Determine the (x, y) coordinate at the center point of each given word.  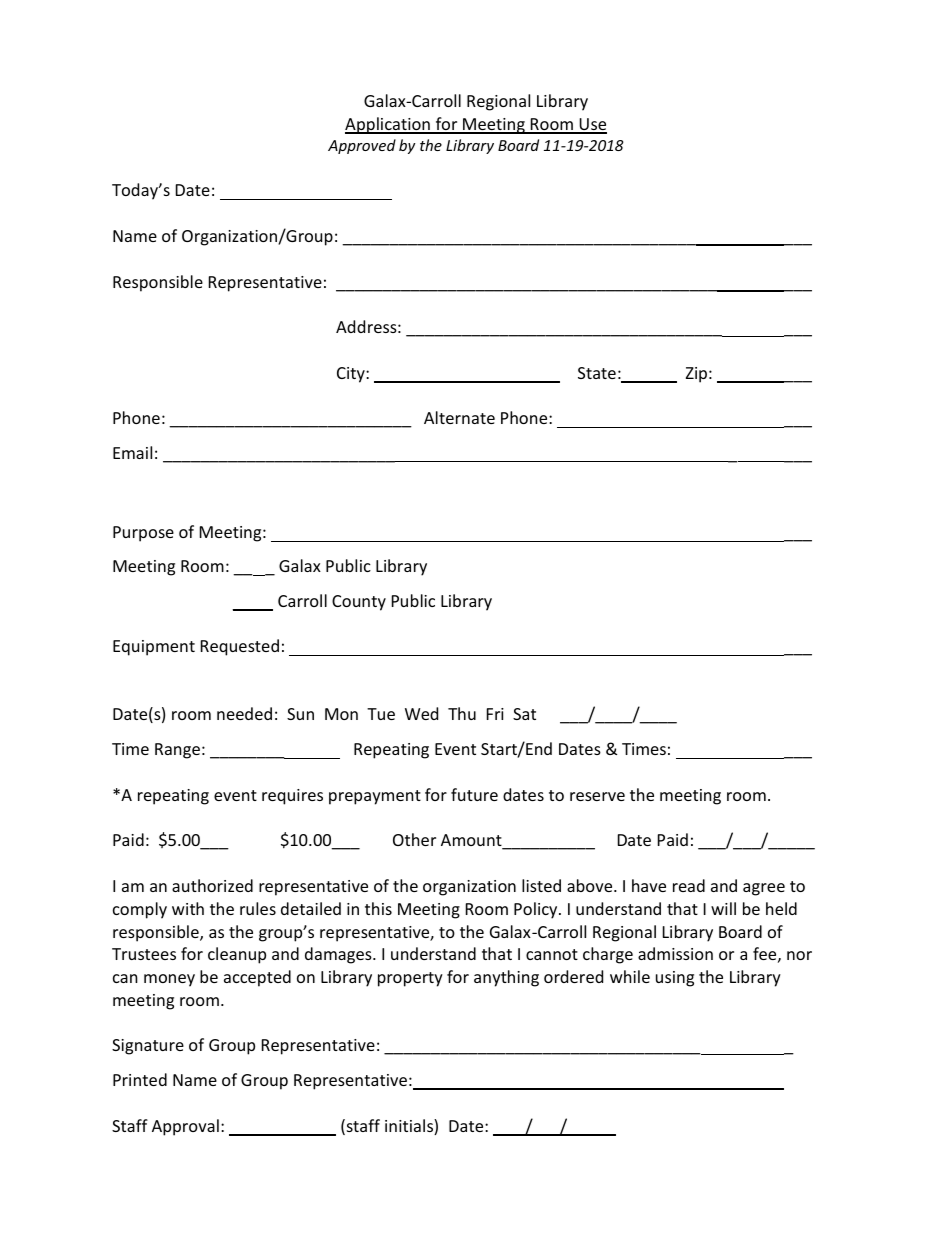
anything (506, 978)
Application (388, 125)
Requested (240, 647)
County (359, 603)
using (675, 979)
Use (592, 125)
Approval (185, 1127)
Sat (524, 714)
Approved (362, 146)
